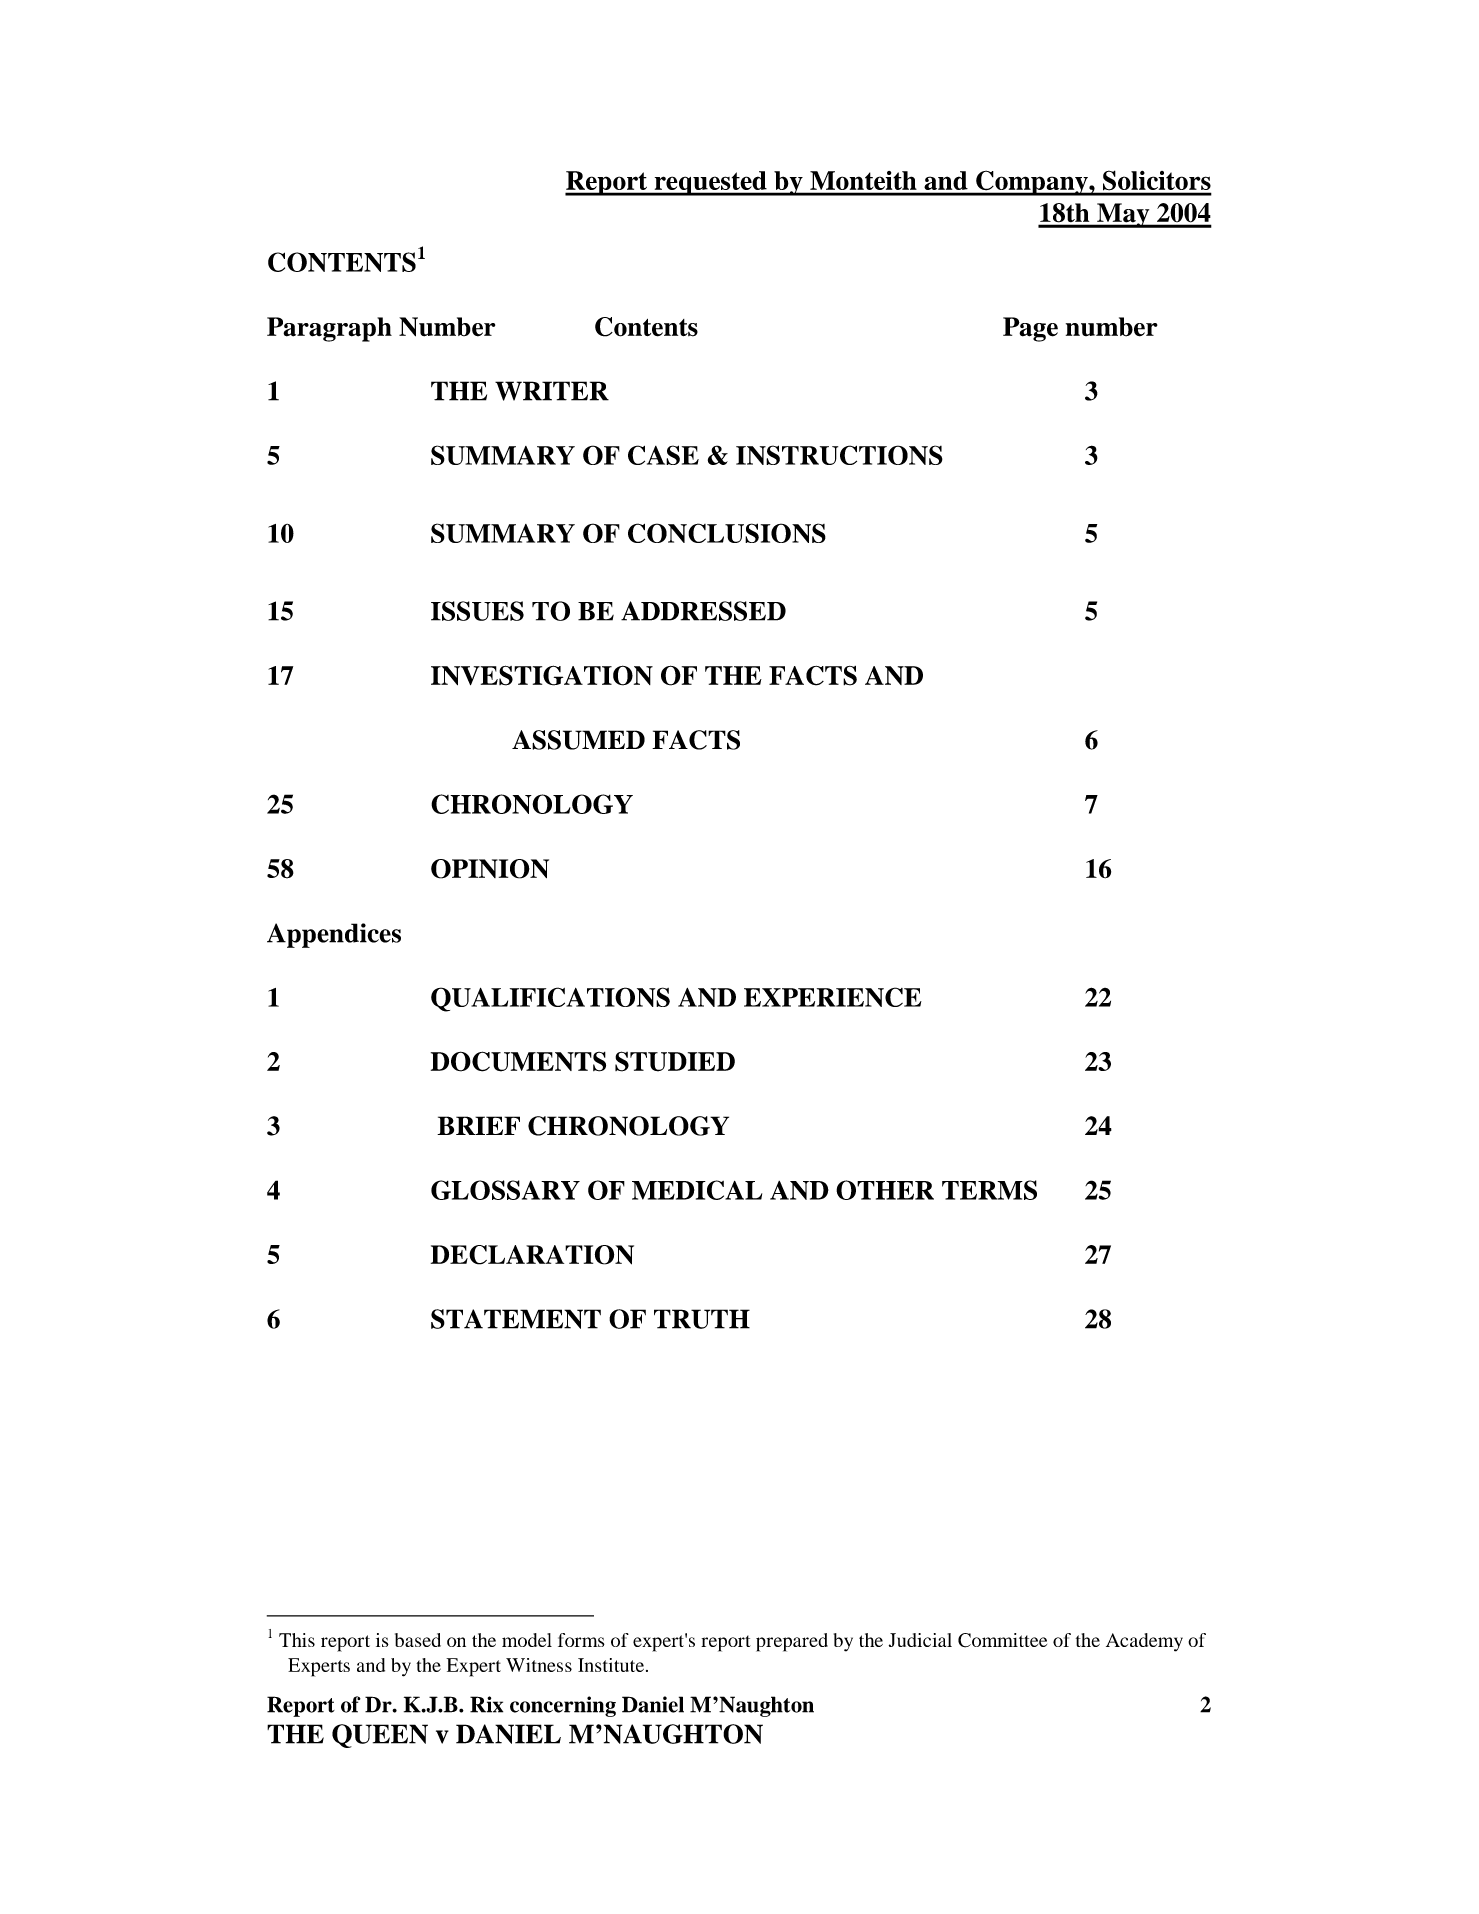  I want to click on Paragraph, so click(329, 329).
